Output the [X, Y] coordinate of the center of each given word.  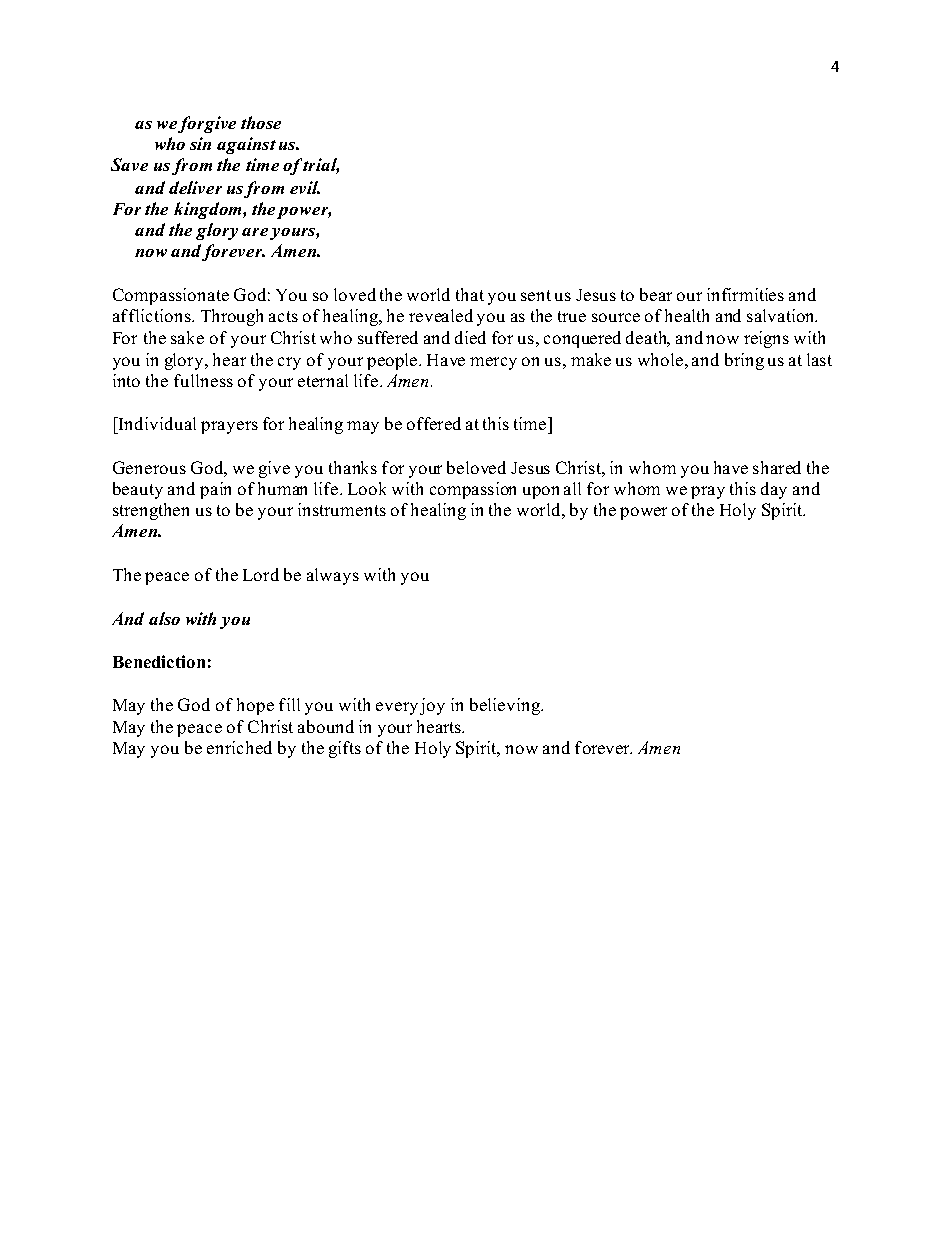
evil [305, 187]
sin [200, 143]
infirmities [745, 294]
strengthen [151, 511]
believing [506, 706]
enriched [239, 747]
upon [541, 492]
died [470, 337]
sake [187, 337]
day [774, 490]
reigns [766, 339]
